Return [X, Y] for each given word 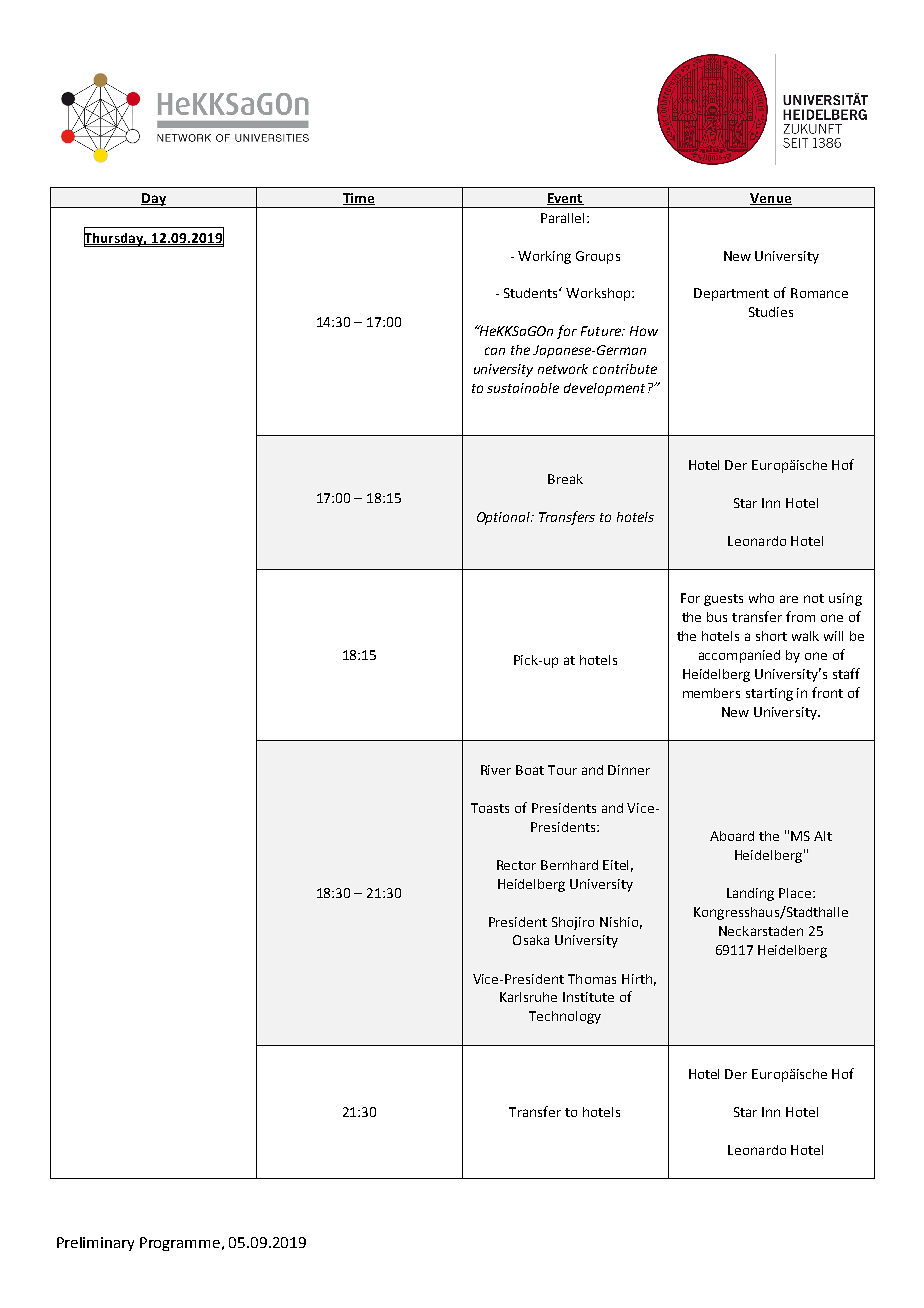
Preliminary [95, 1244]
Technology [565, 1017]
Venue [771, 199]
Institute [588, 997]
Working [544, 257]
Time [359, 199]
